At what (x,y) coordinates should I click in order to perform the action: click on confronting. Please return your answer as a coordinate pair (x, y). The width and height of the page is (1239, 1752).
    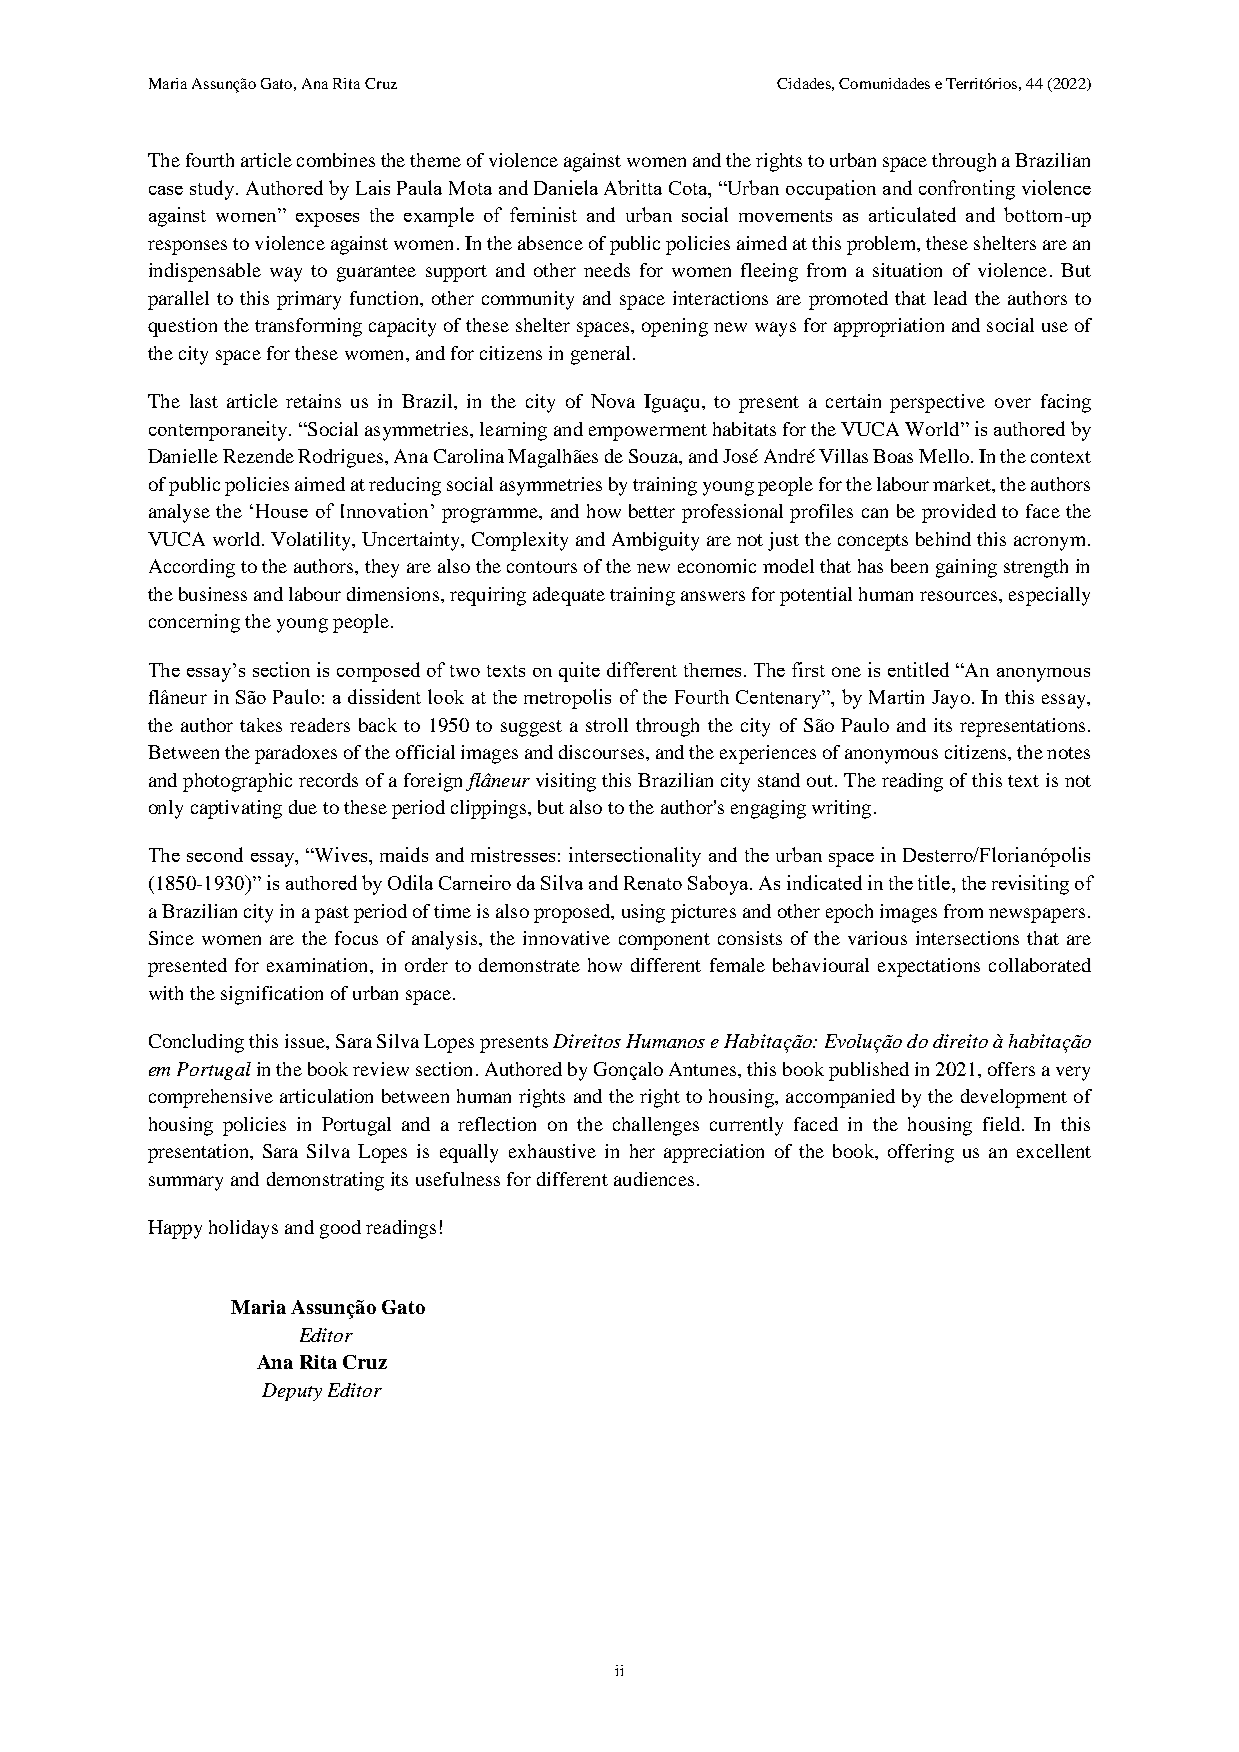
    Looking at the image, I should click on (967, 190).
